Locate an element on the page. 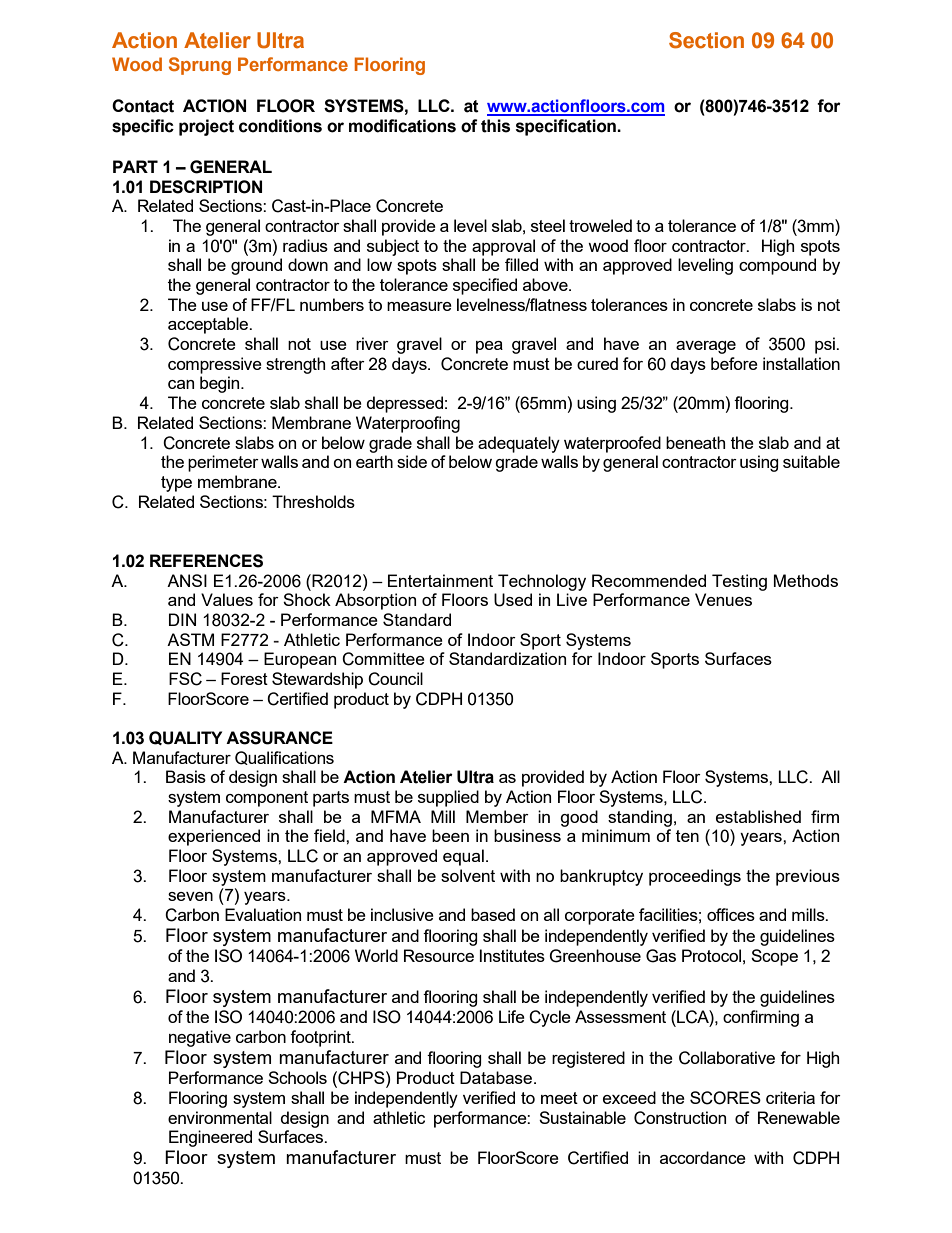 This document has width=952, height=1233. adequately is located at coordinates (519, 444).
